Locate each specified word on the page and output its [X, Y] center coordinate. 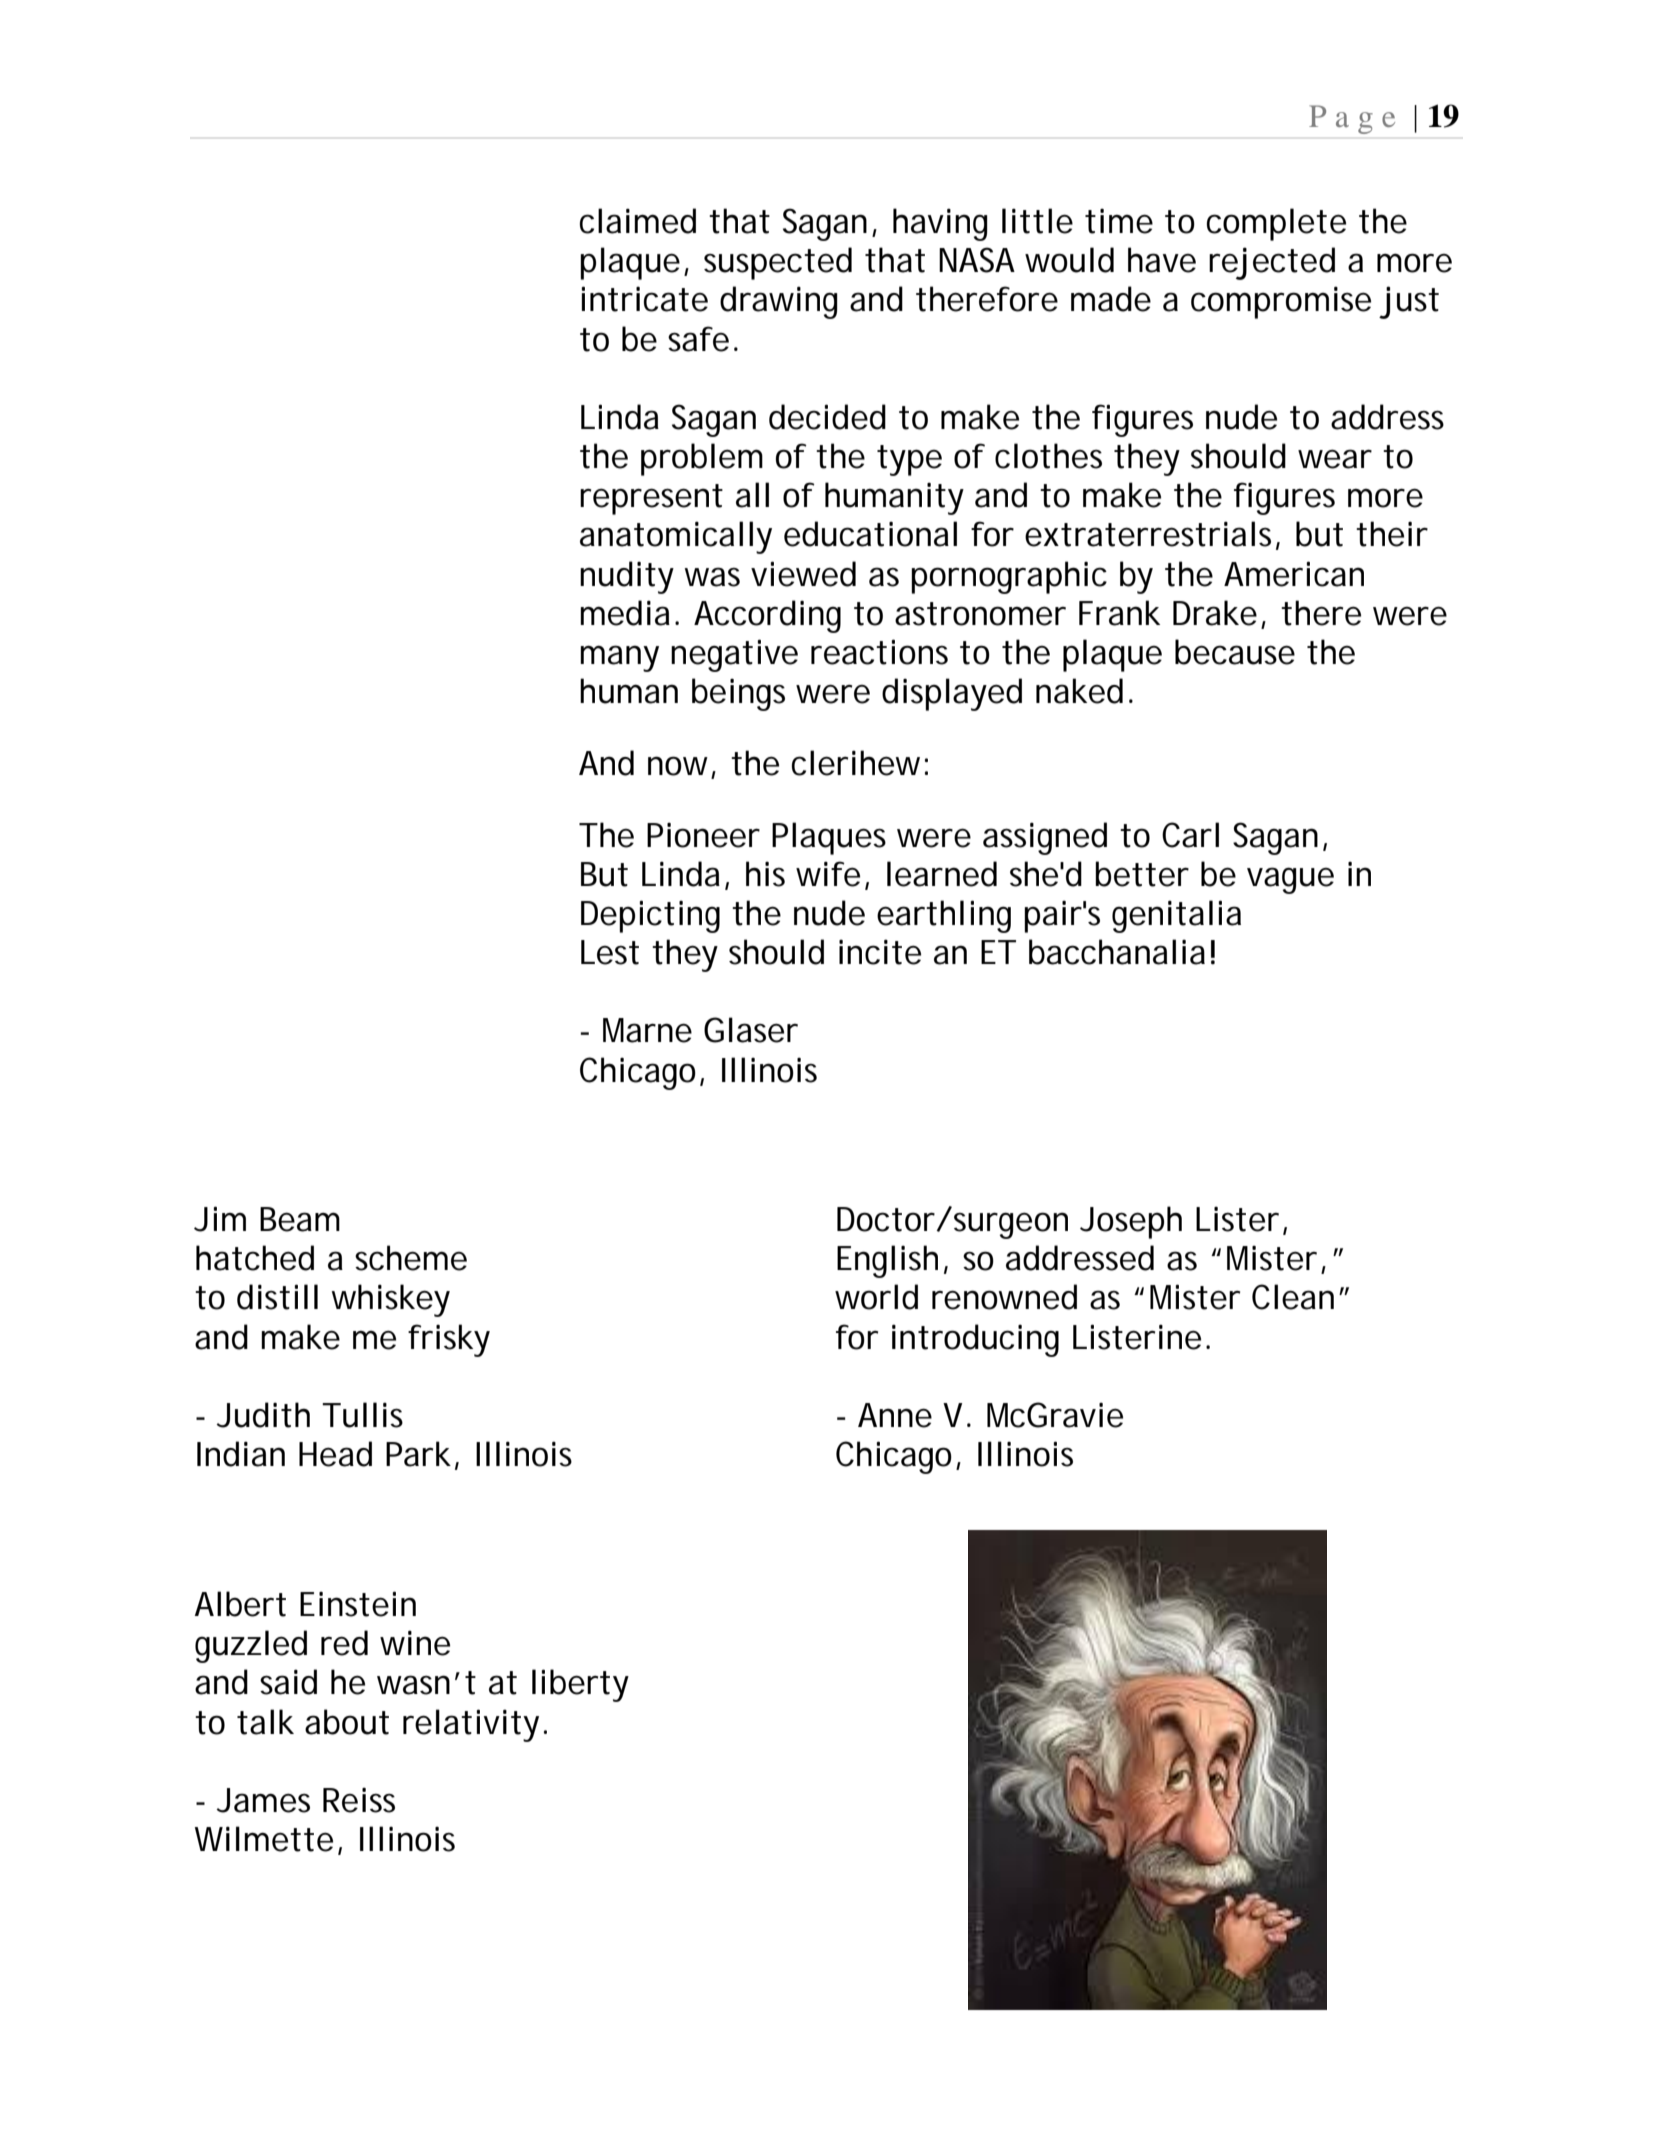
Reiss [359, 1800]
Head [335, 1454]
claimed [638, 221]
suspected [778, 263]
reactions [879, 652]
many [619, 658]
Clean [1293, 1297]
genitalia [1176, 916]
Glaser [751, 1030]
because [1235, 652]
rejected [1272, 263]
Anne [895, 1415]
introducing [975, 1340]
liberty [580, 1685]
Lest [610, 952]
